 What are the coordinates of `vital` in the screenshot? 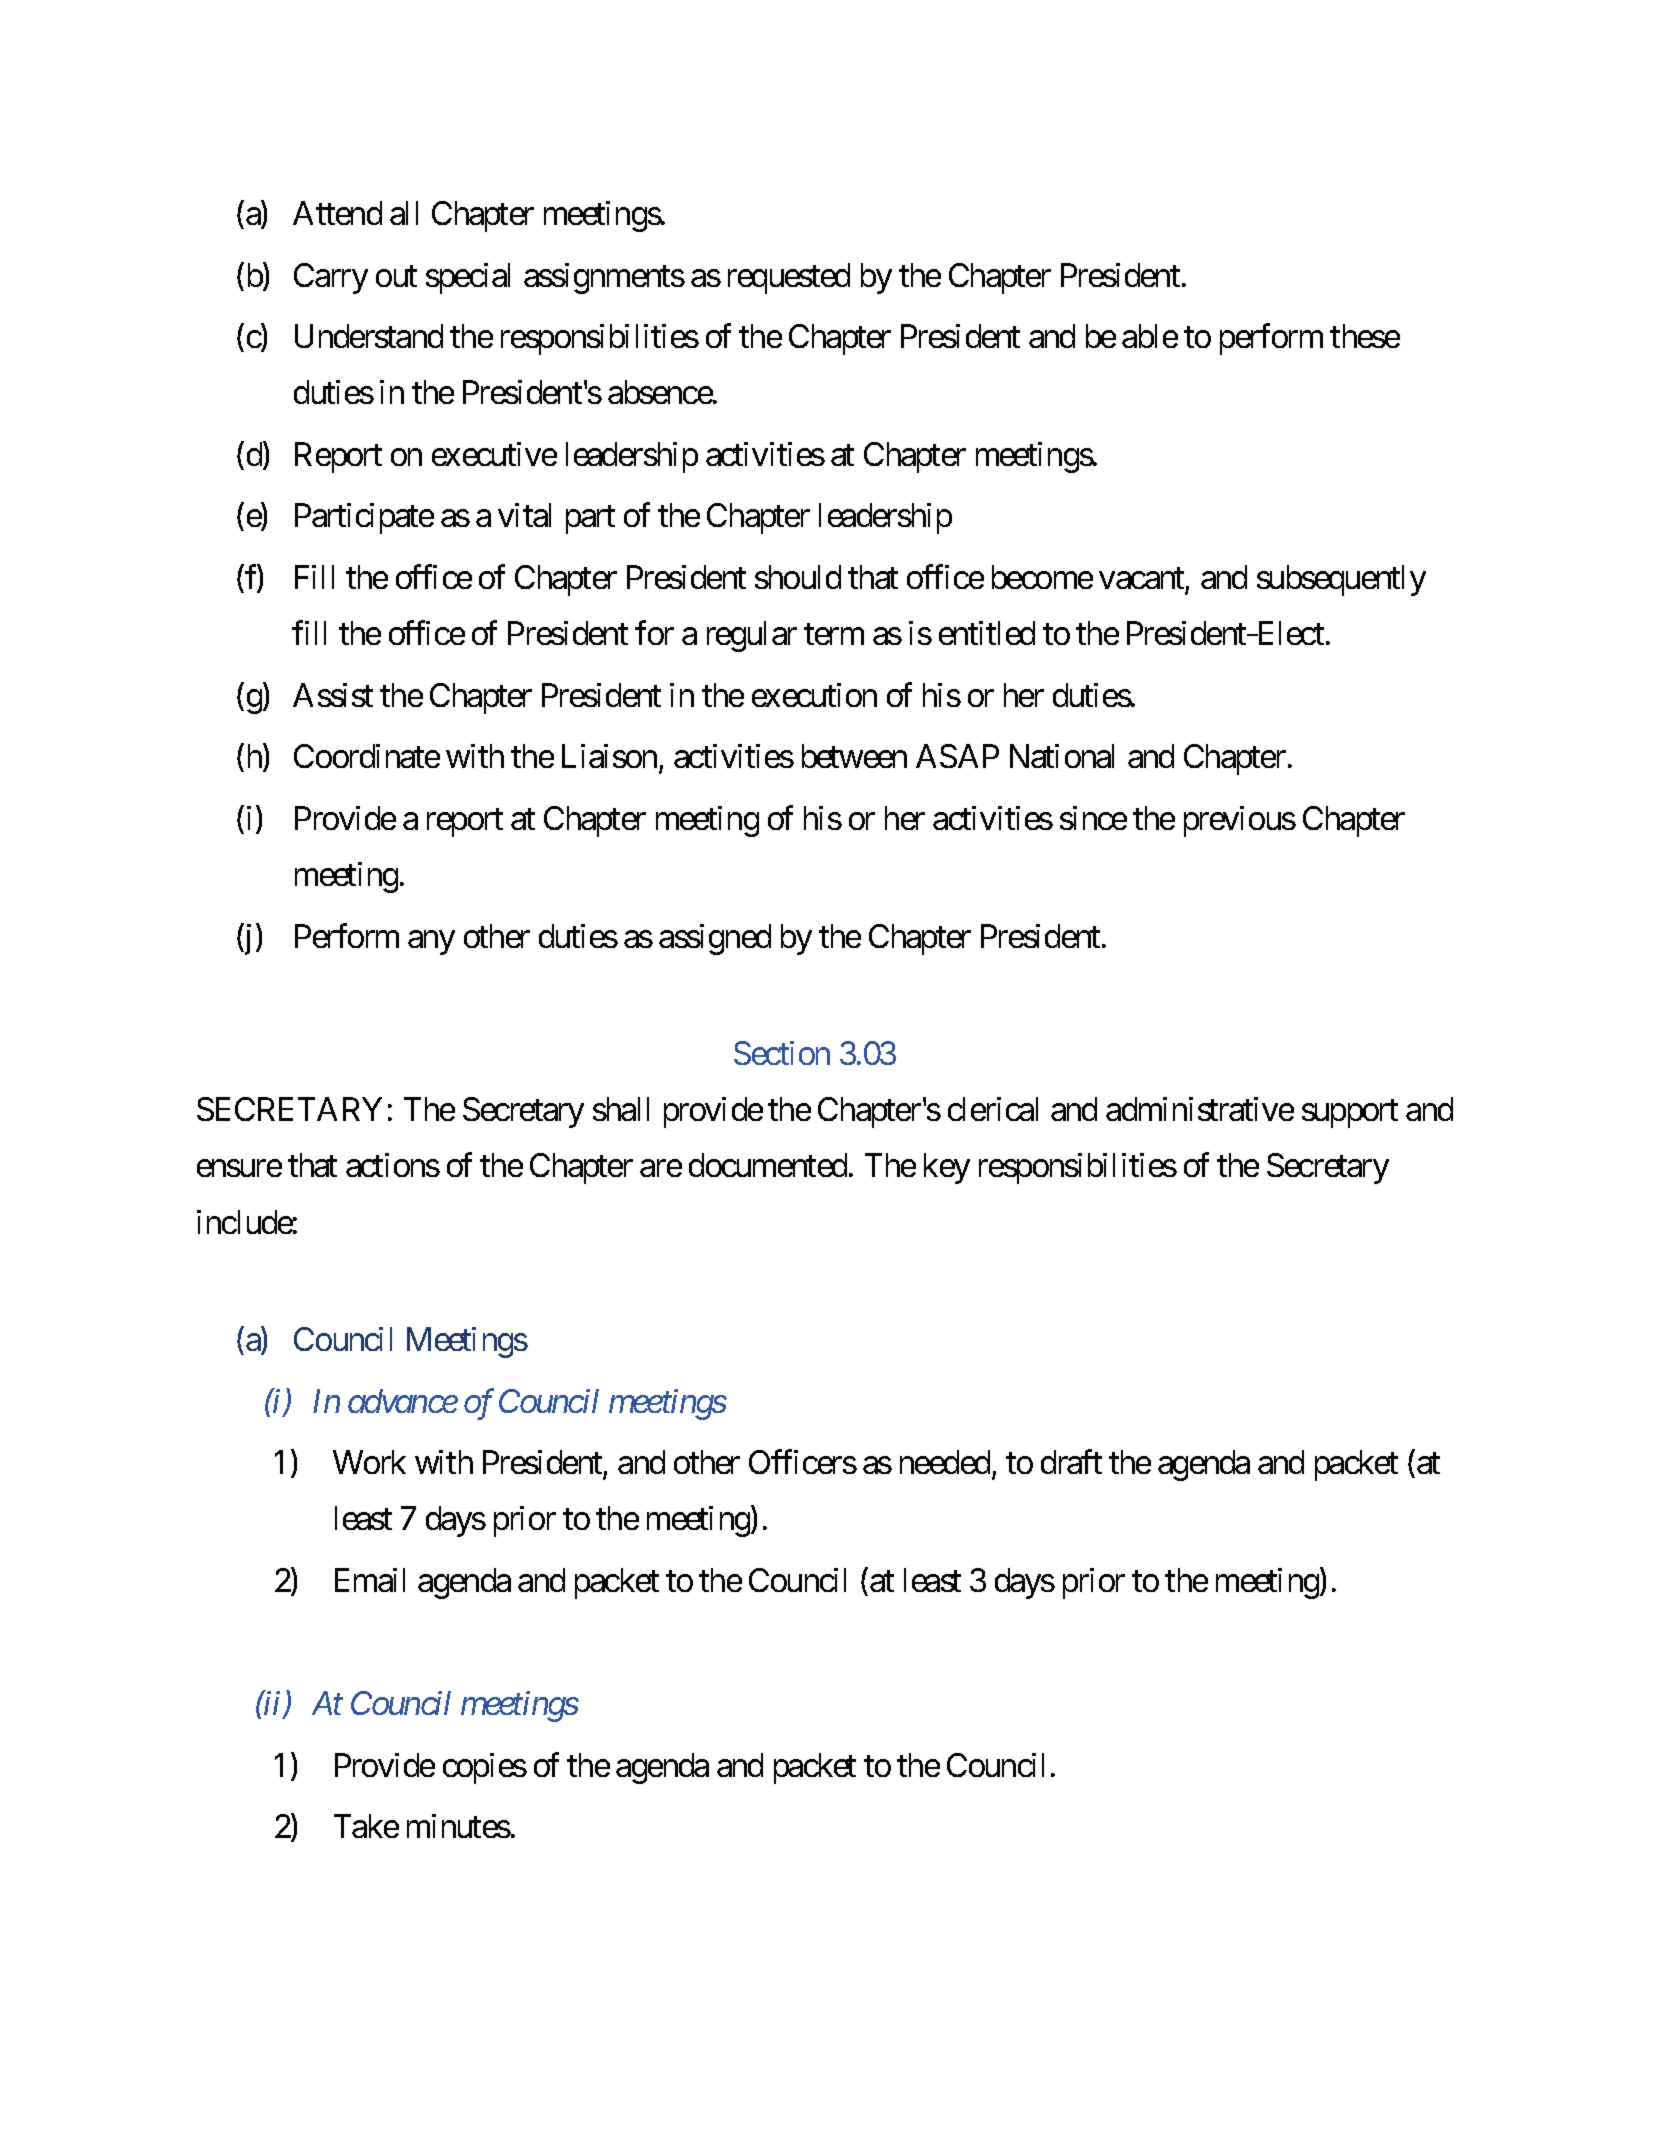 It's located at (524, 515).
